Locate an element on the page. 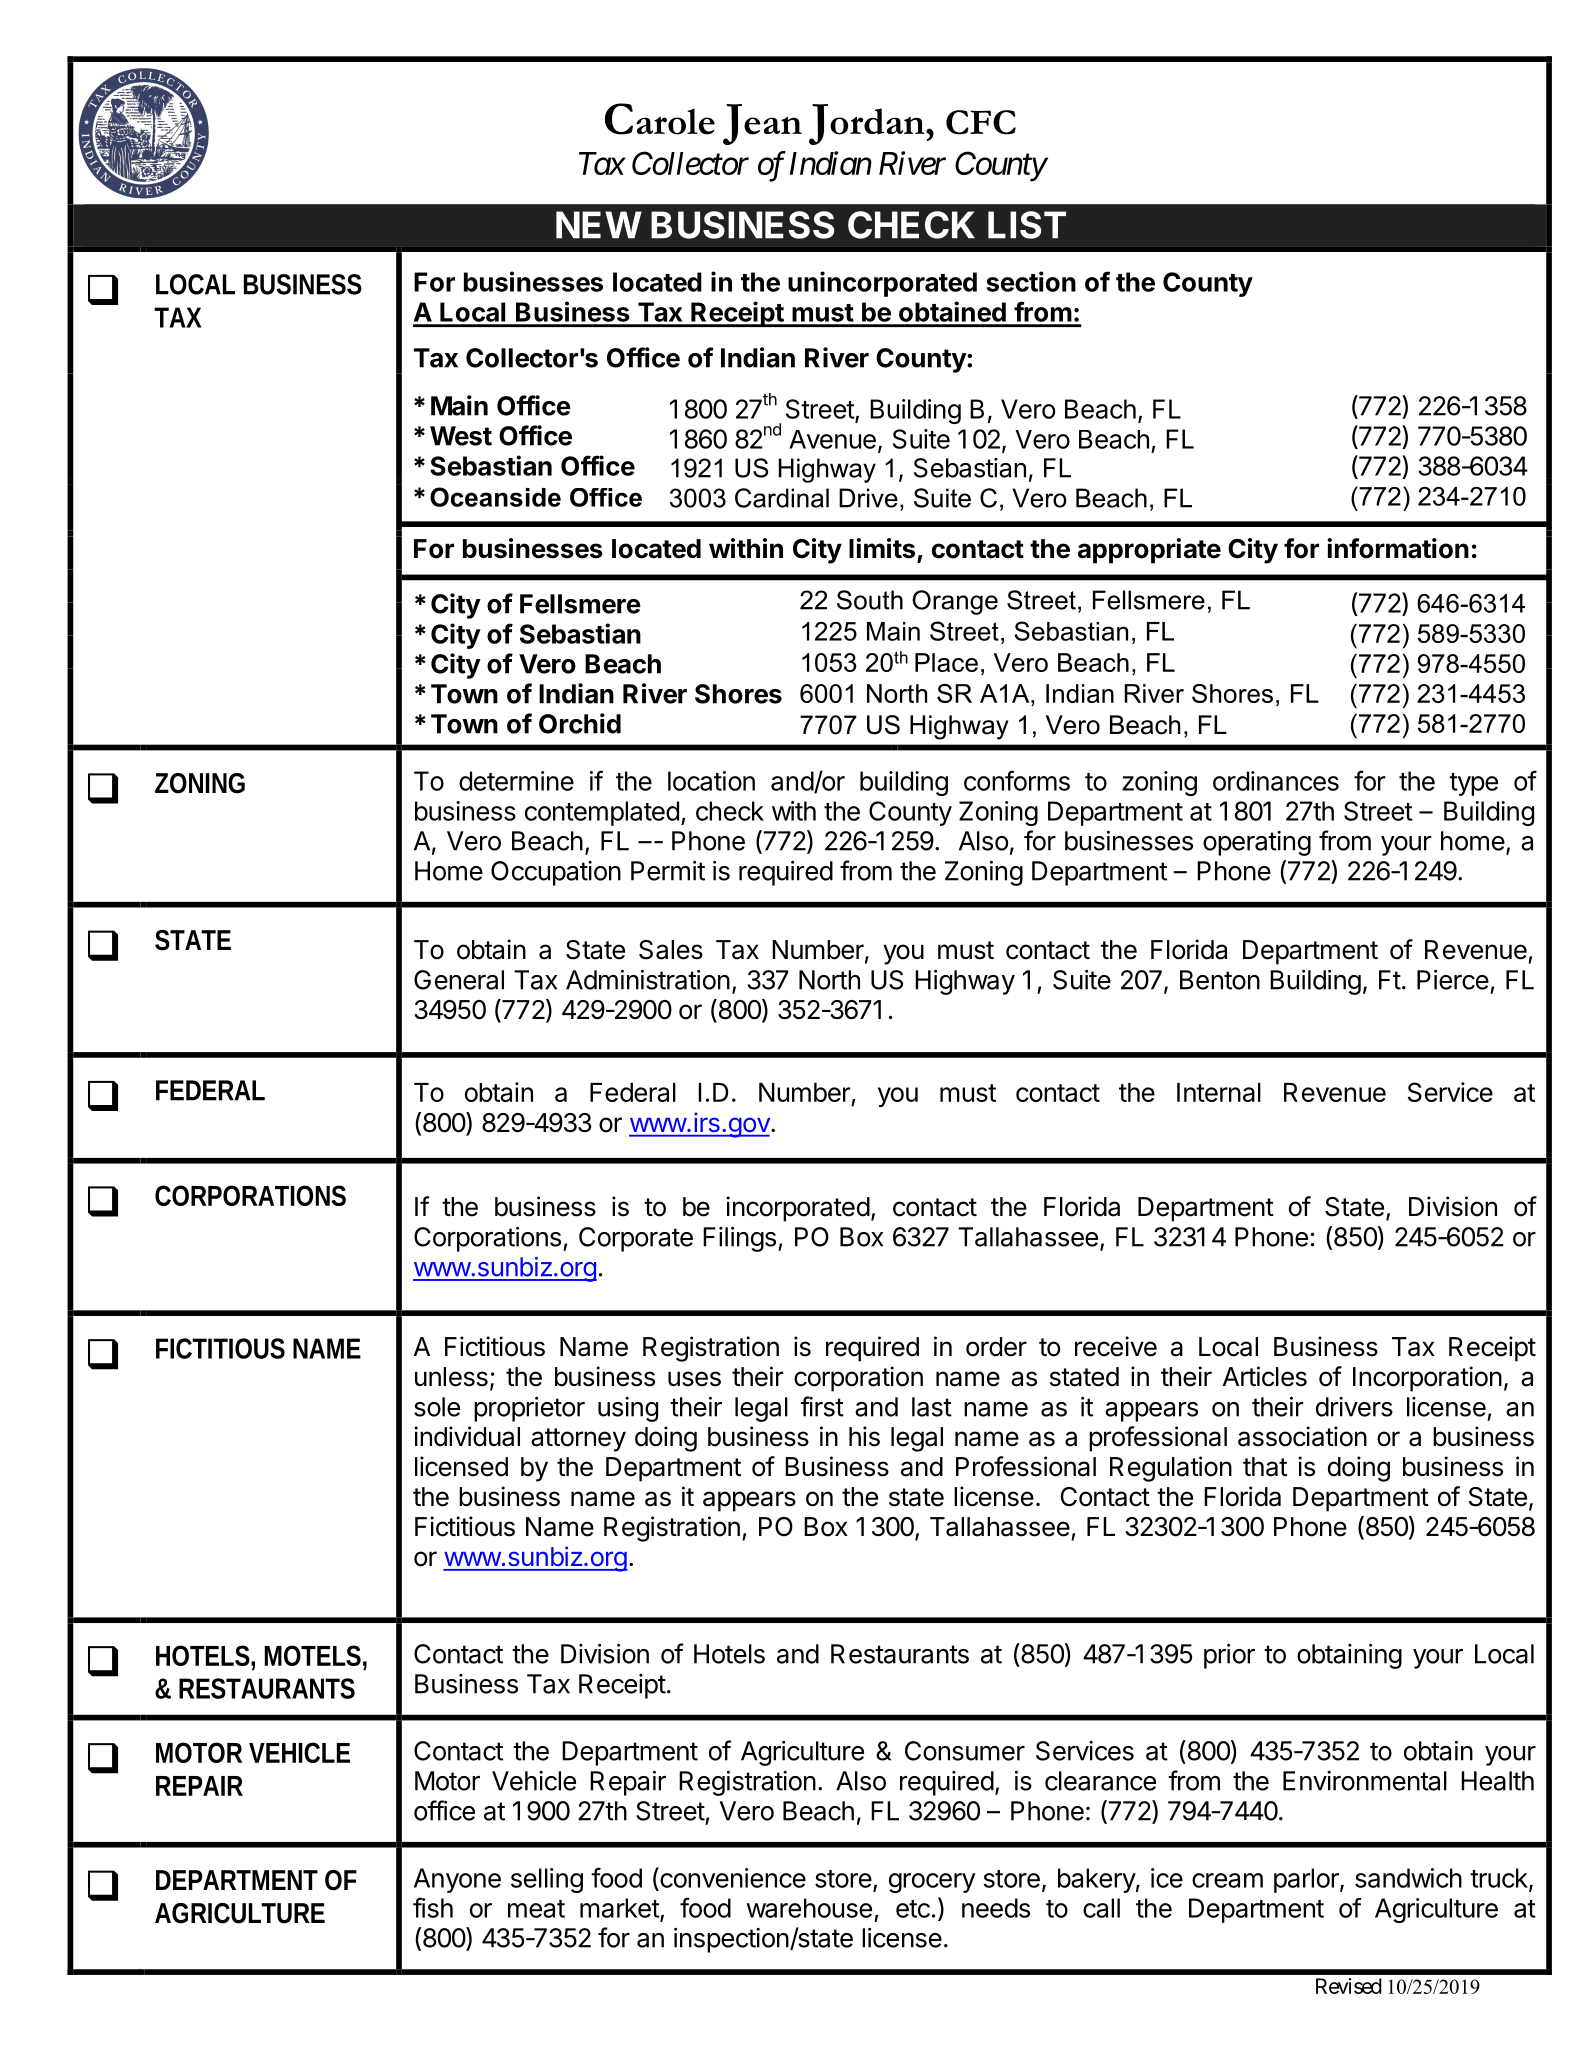 The width and height of the page is (1596, 2066). Administration is located at coordinates (648, 980).
